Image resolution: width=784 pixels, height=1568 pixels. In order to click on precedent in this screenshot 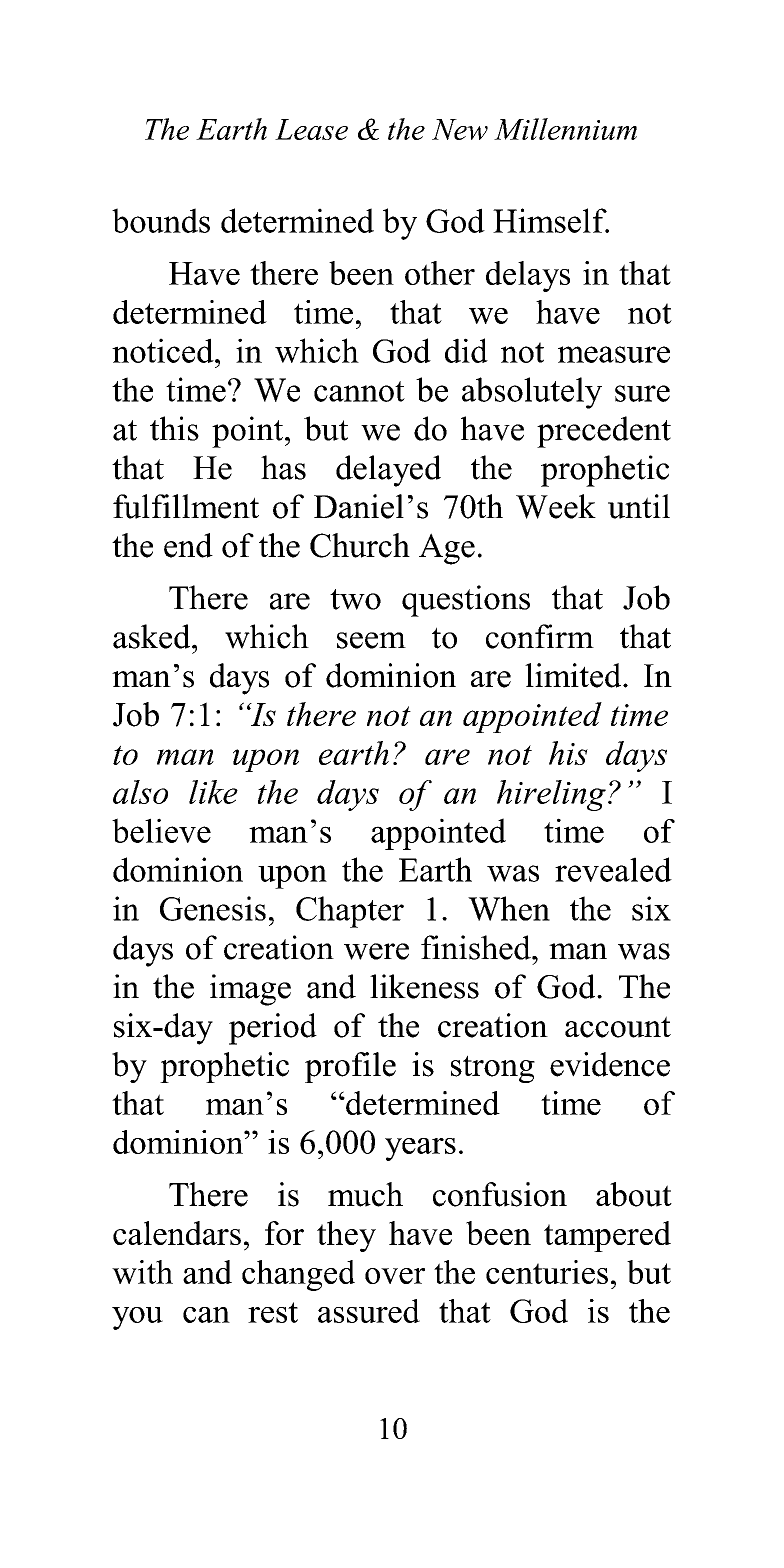, I will do `click(604, 432)`.
